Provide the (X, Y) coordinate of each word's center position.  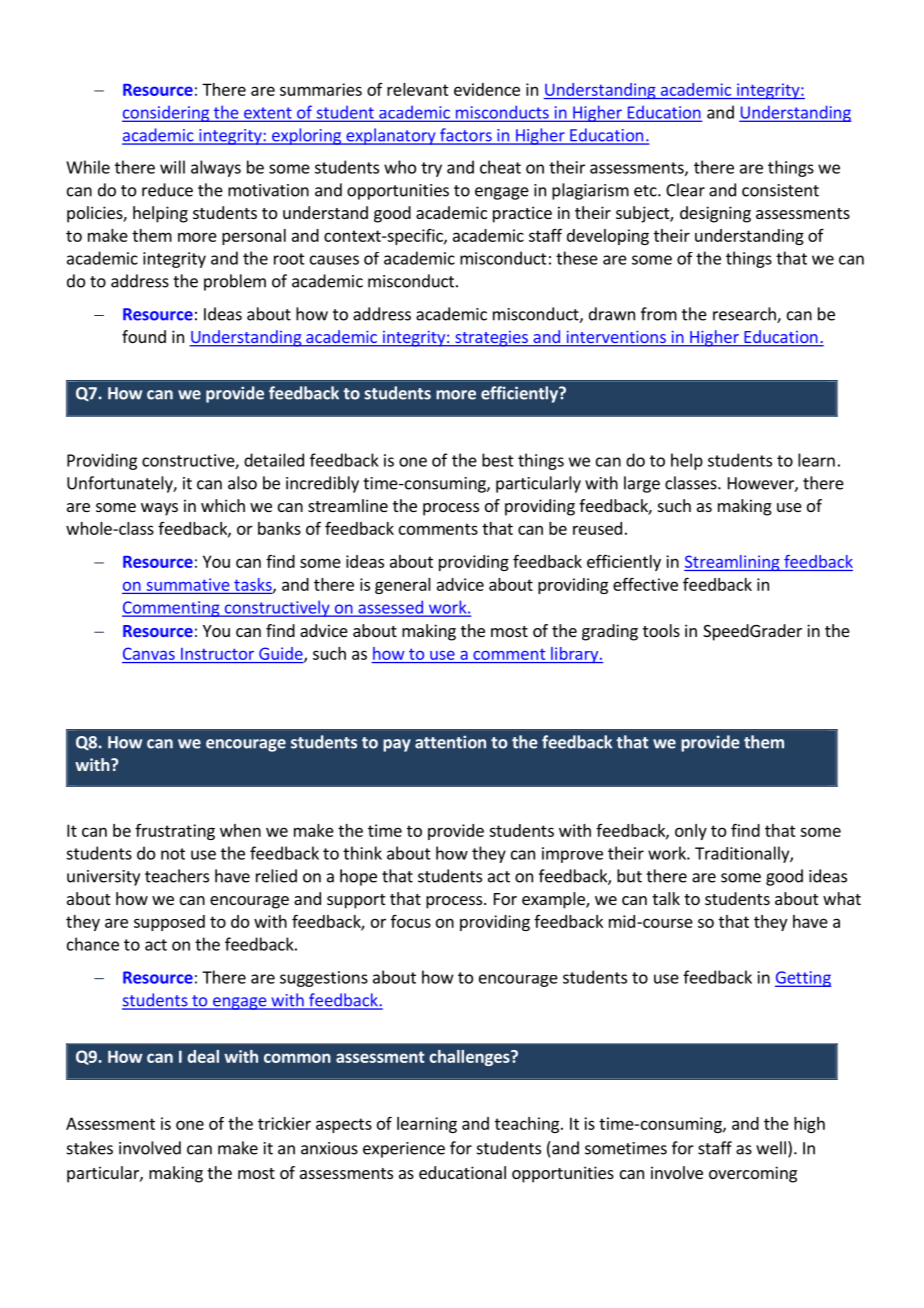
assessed (390, 608)
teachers (177, 876)
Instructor (217, 654)
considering (166, 114)
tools (661, 630)
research (745, 315)
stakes (90, 1148)
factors (466, 136)
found (144, 336)
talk (666, 898)
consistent (780, 190)
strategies (491, 339)
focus (411, 921)
